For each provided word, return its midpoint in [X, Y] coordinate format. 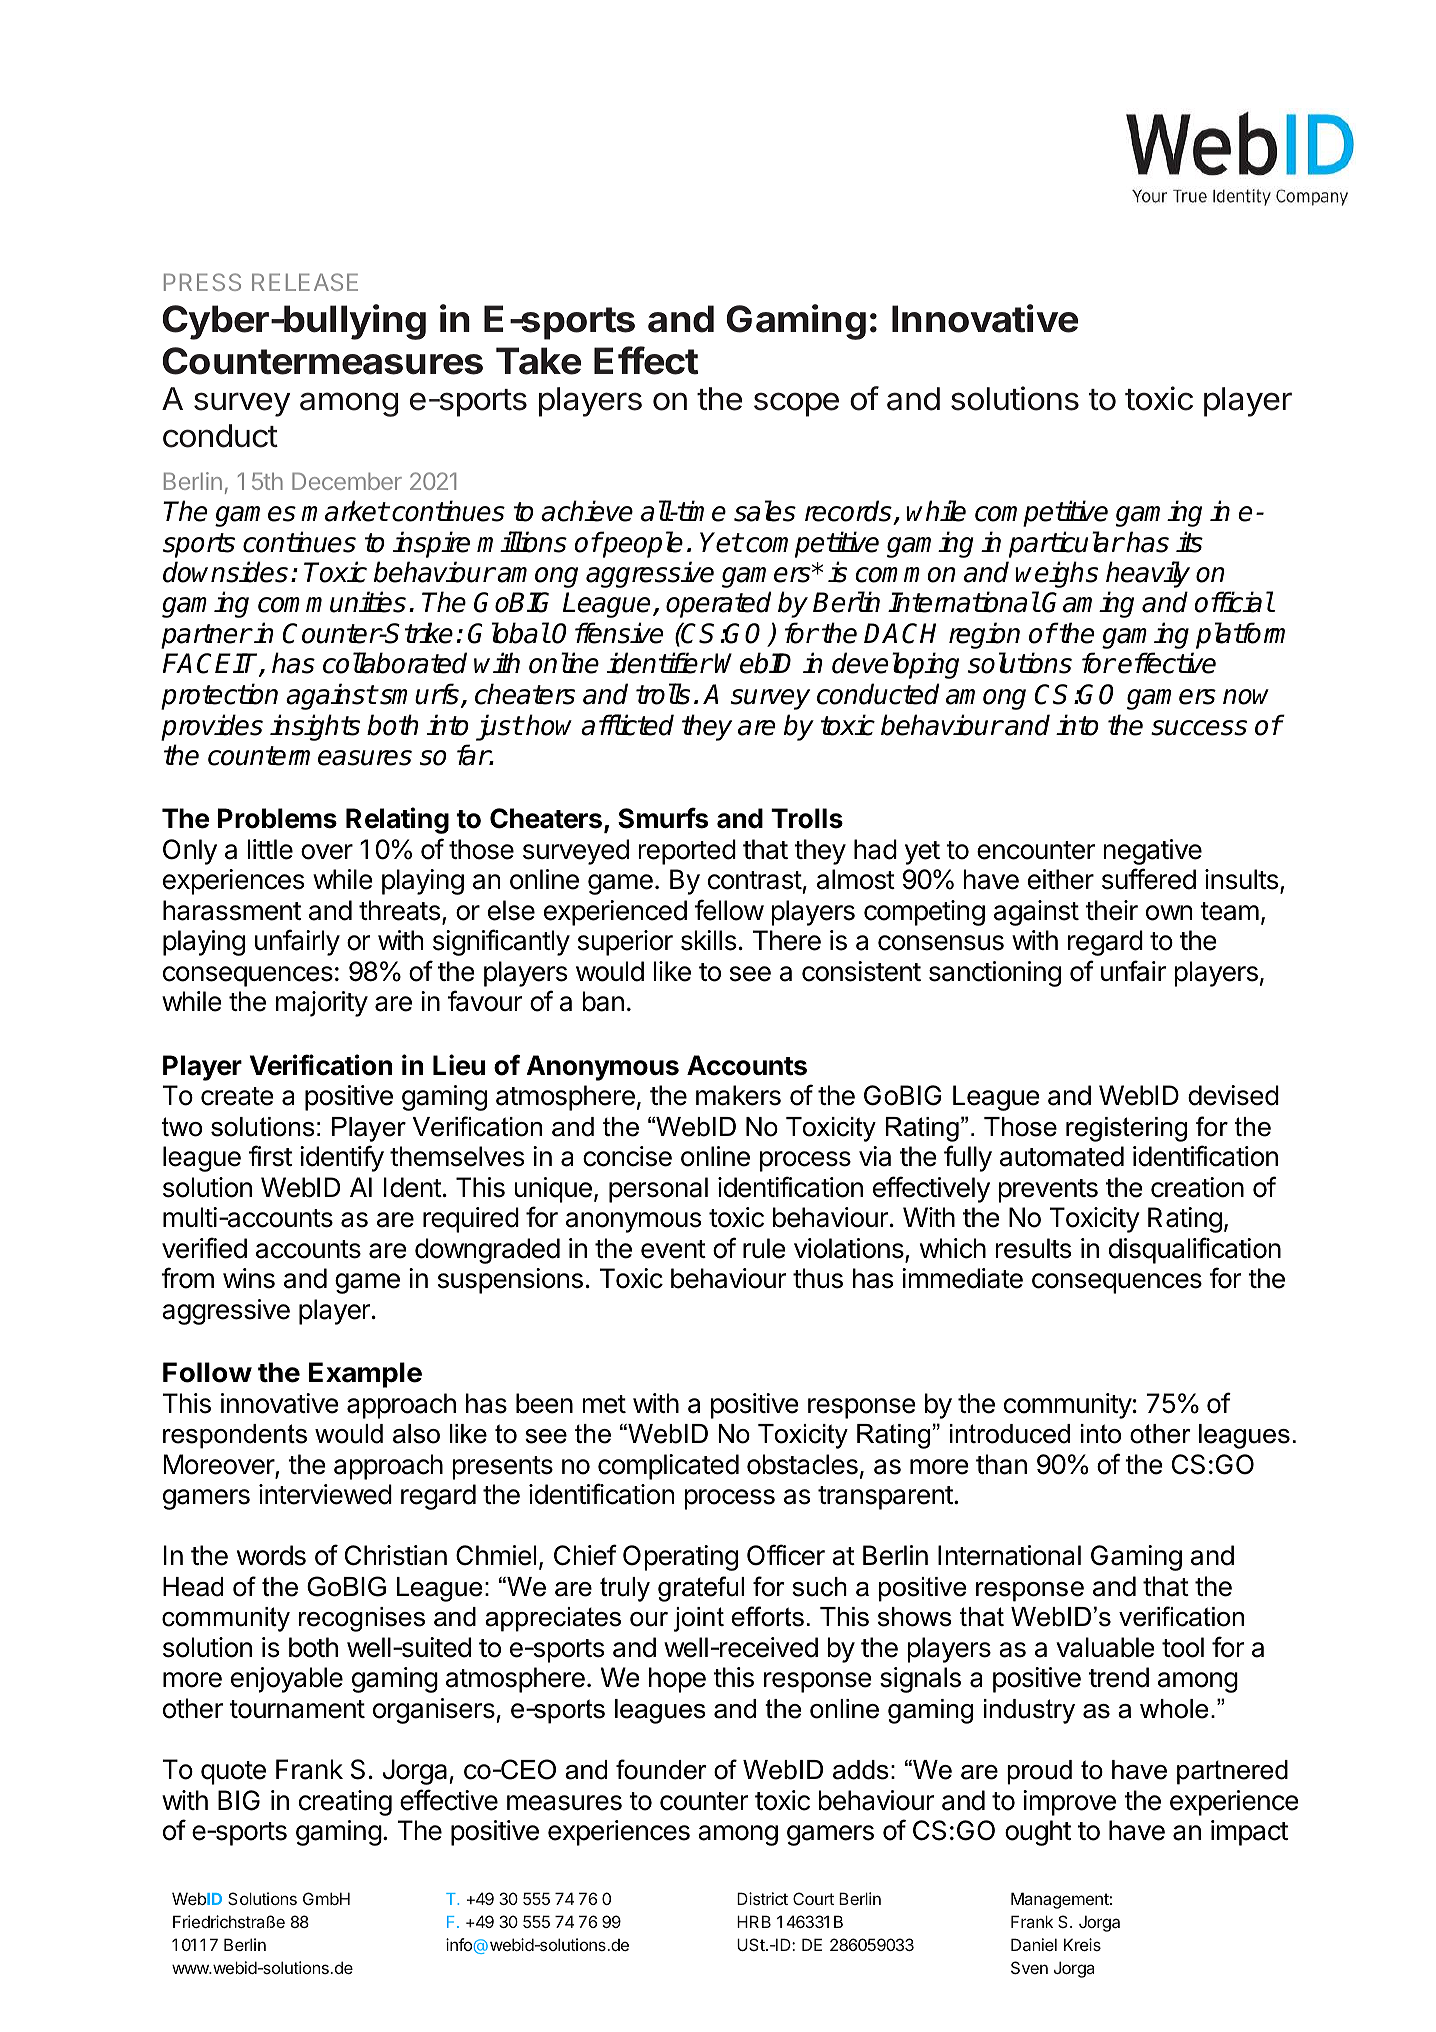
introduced [1010, 1434]
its [1189, 542]
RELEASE [305, 282]
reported [687, 852]
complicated [668, 1467]
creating [345, 1803]
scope [796, 404]
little [270, 849]
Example [365, 1375]
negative [1152, 852]
